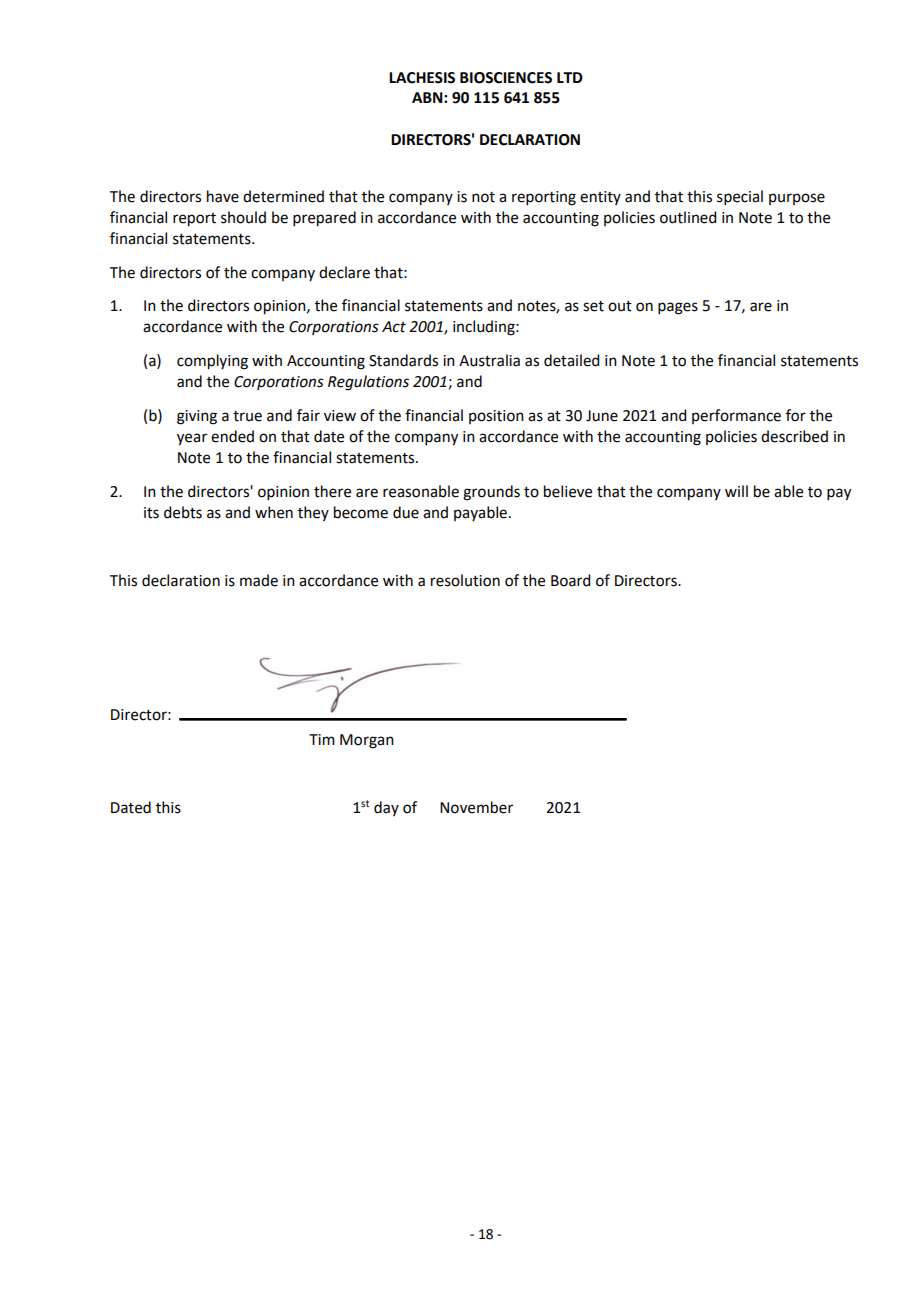 The height and width of the page is (1308, 924). Describe the element at coordinates (570, 77) in the page. I see `LTD` at that location.
